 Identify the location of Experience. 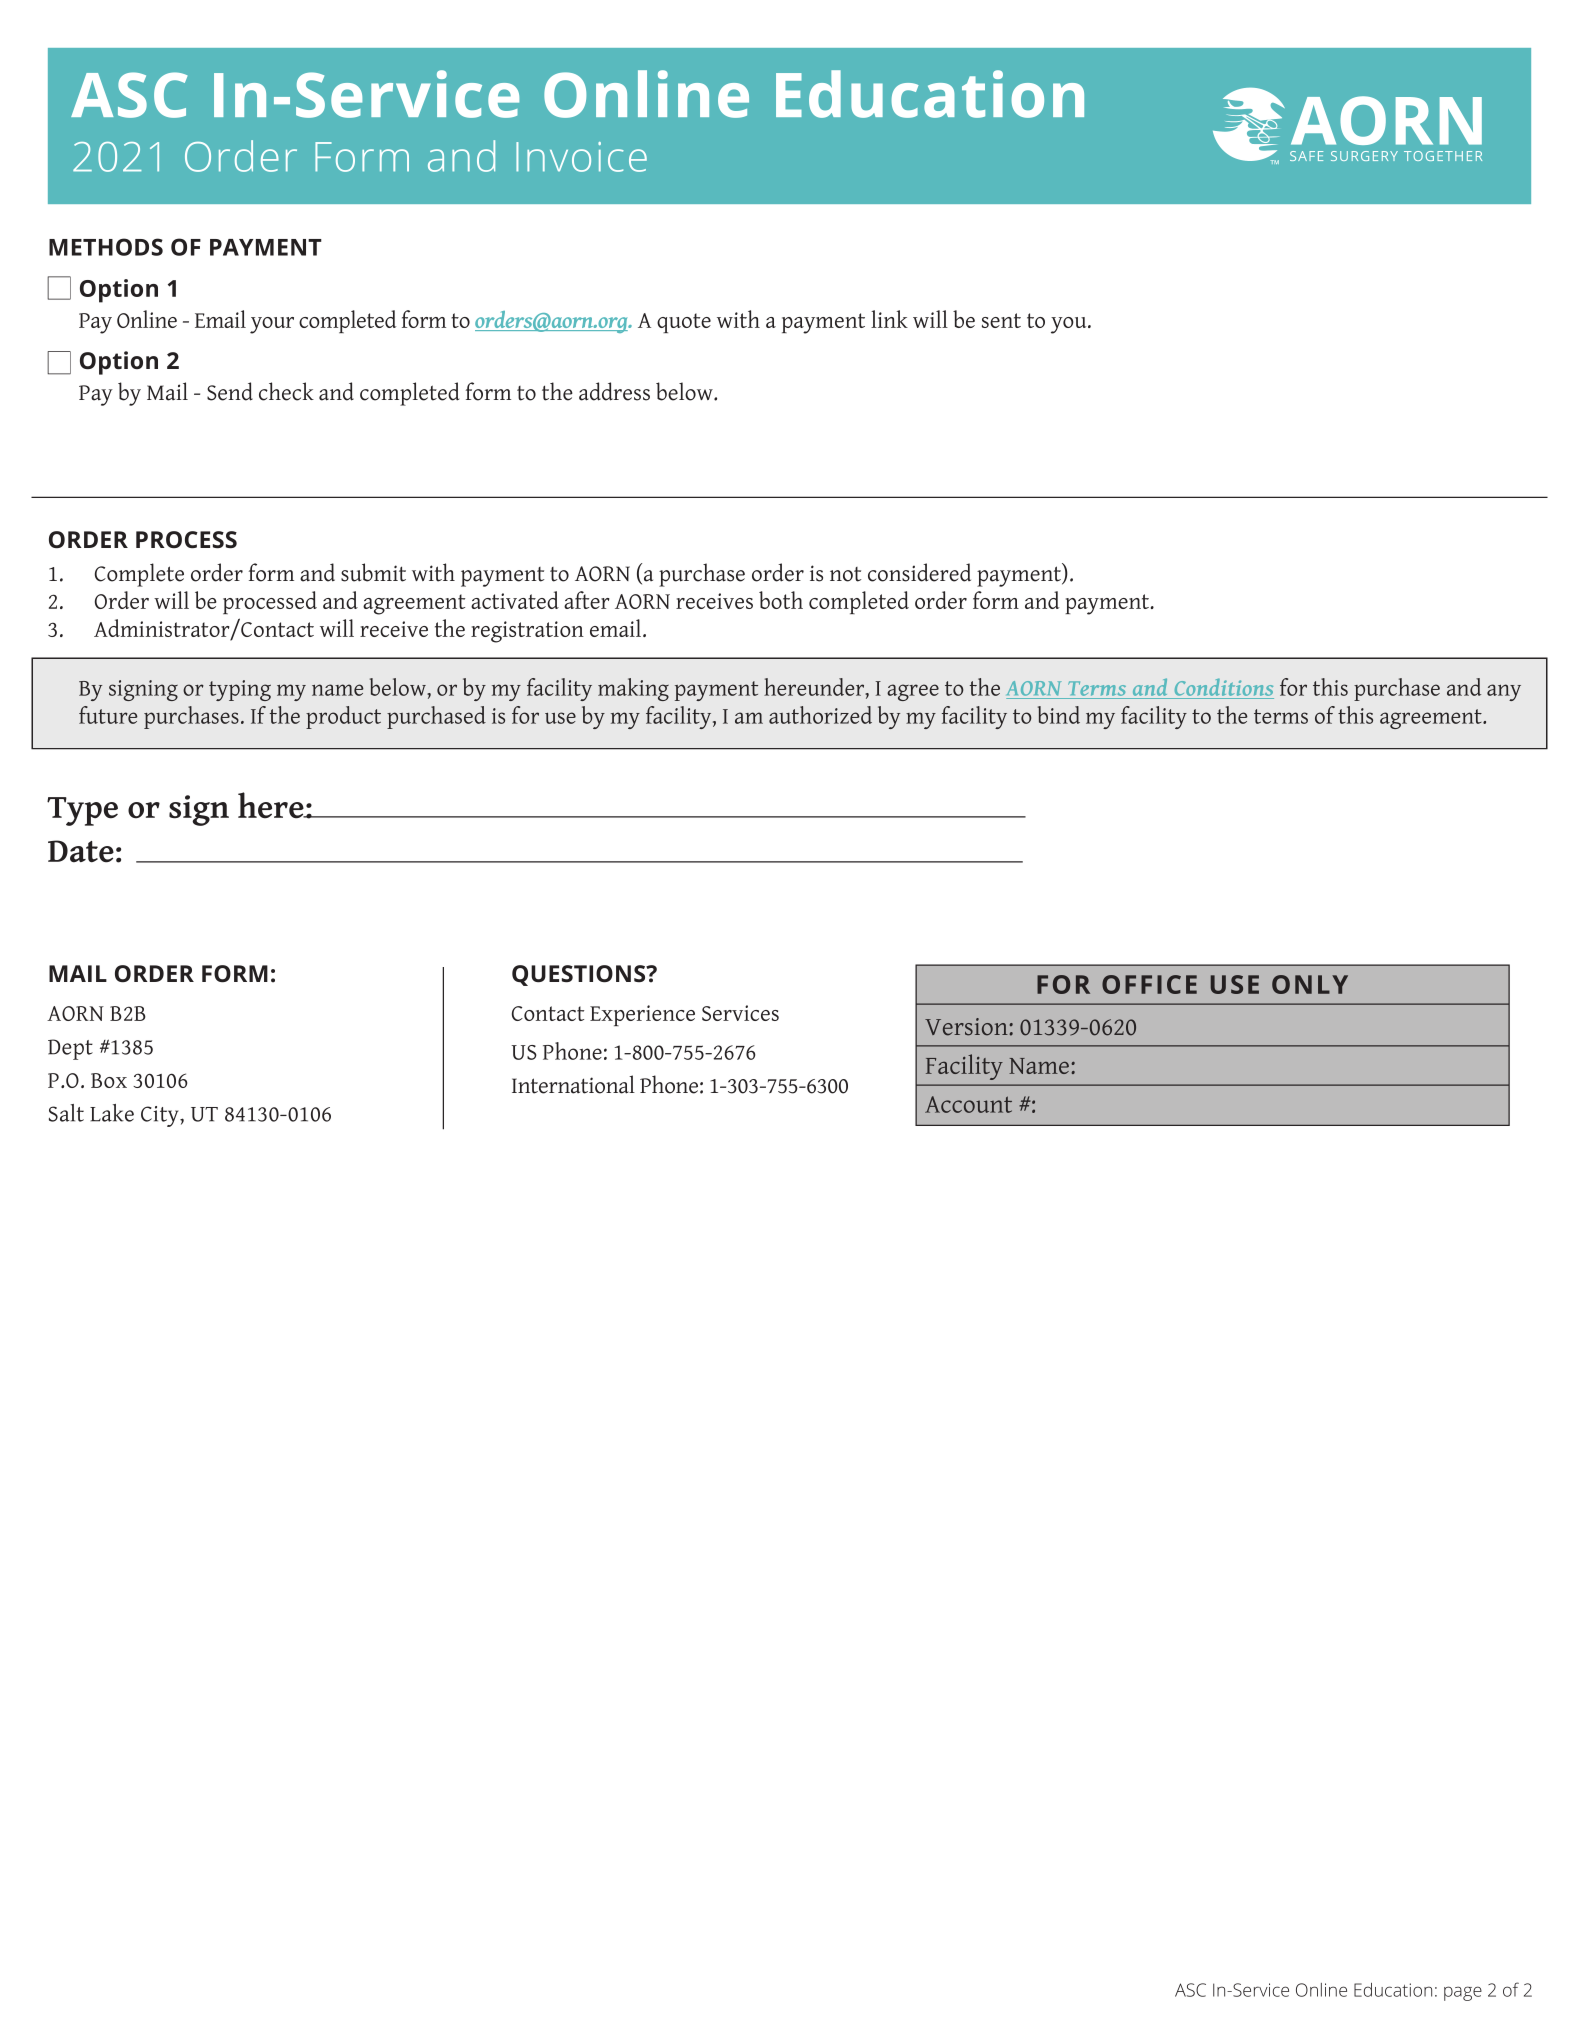
(642, 1015).
